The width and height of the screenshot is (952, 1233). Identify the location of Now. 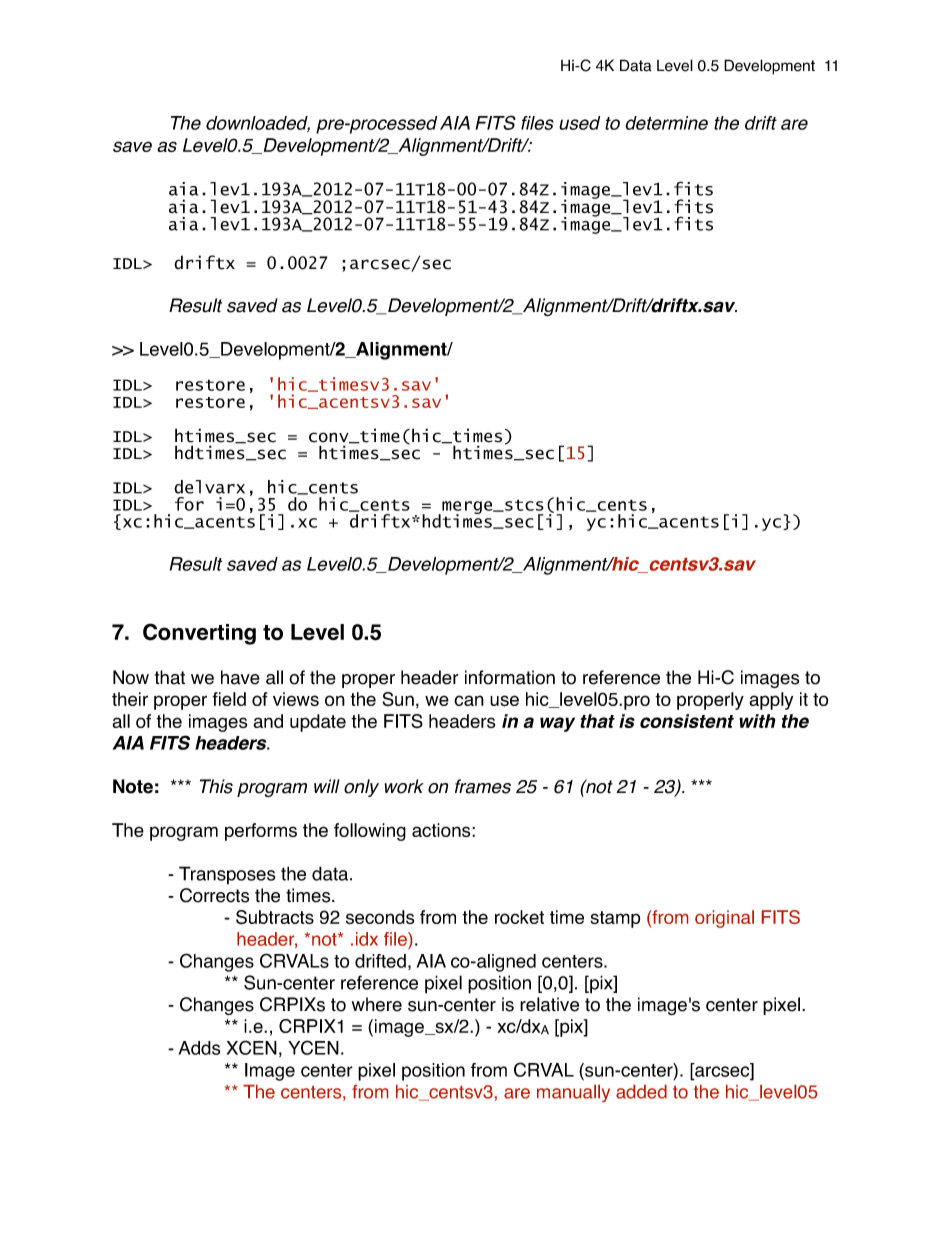
(131, 677).
